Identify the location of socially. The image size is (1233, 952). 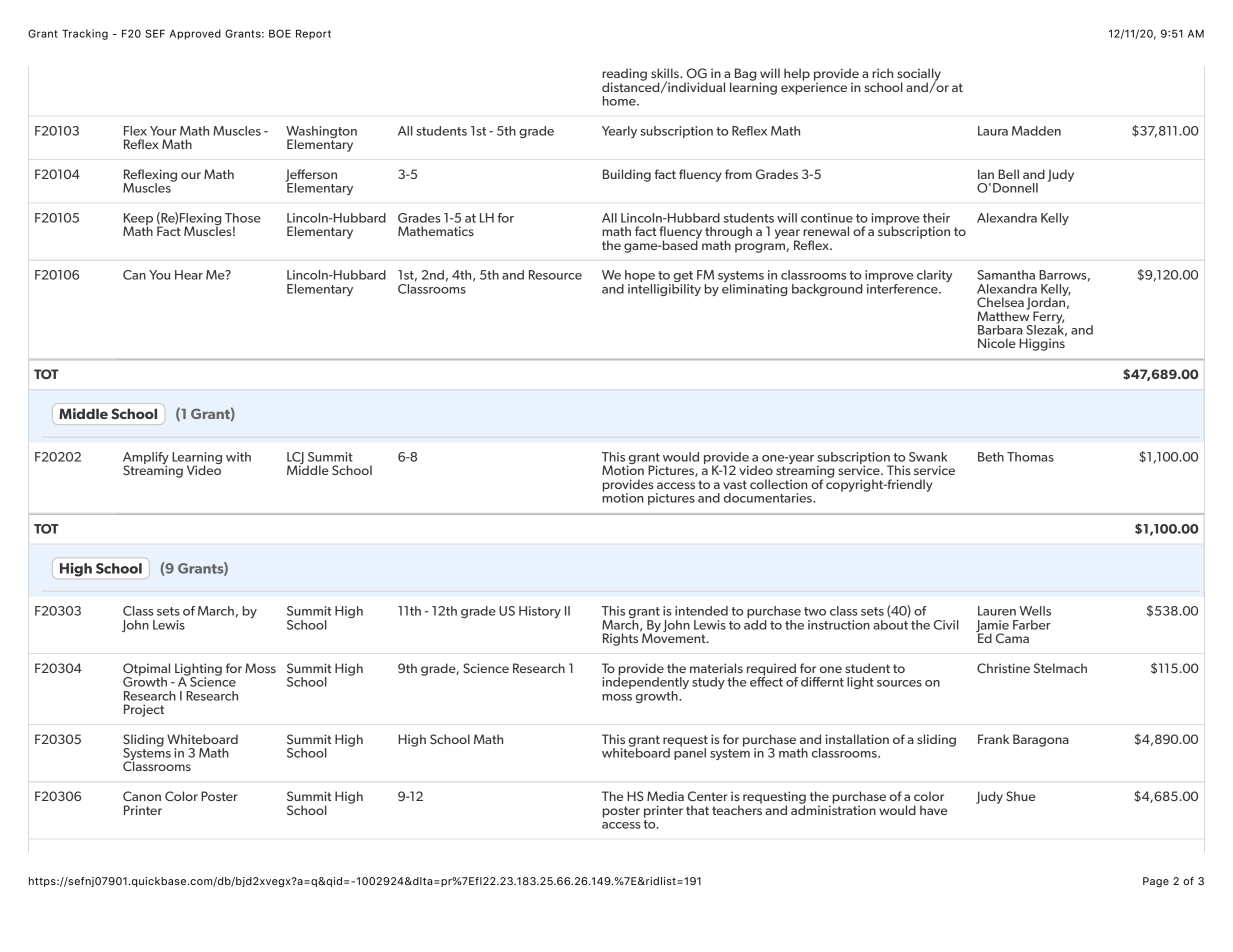
(919, 75).
